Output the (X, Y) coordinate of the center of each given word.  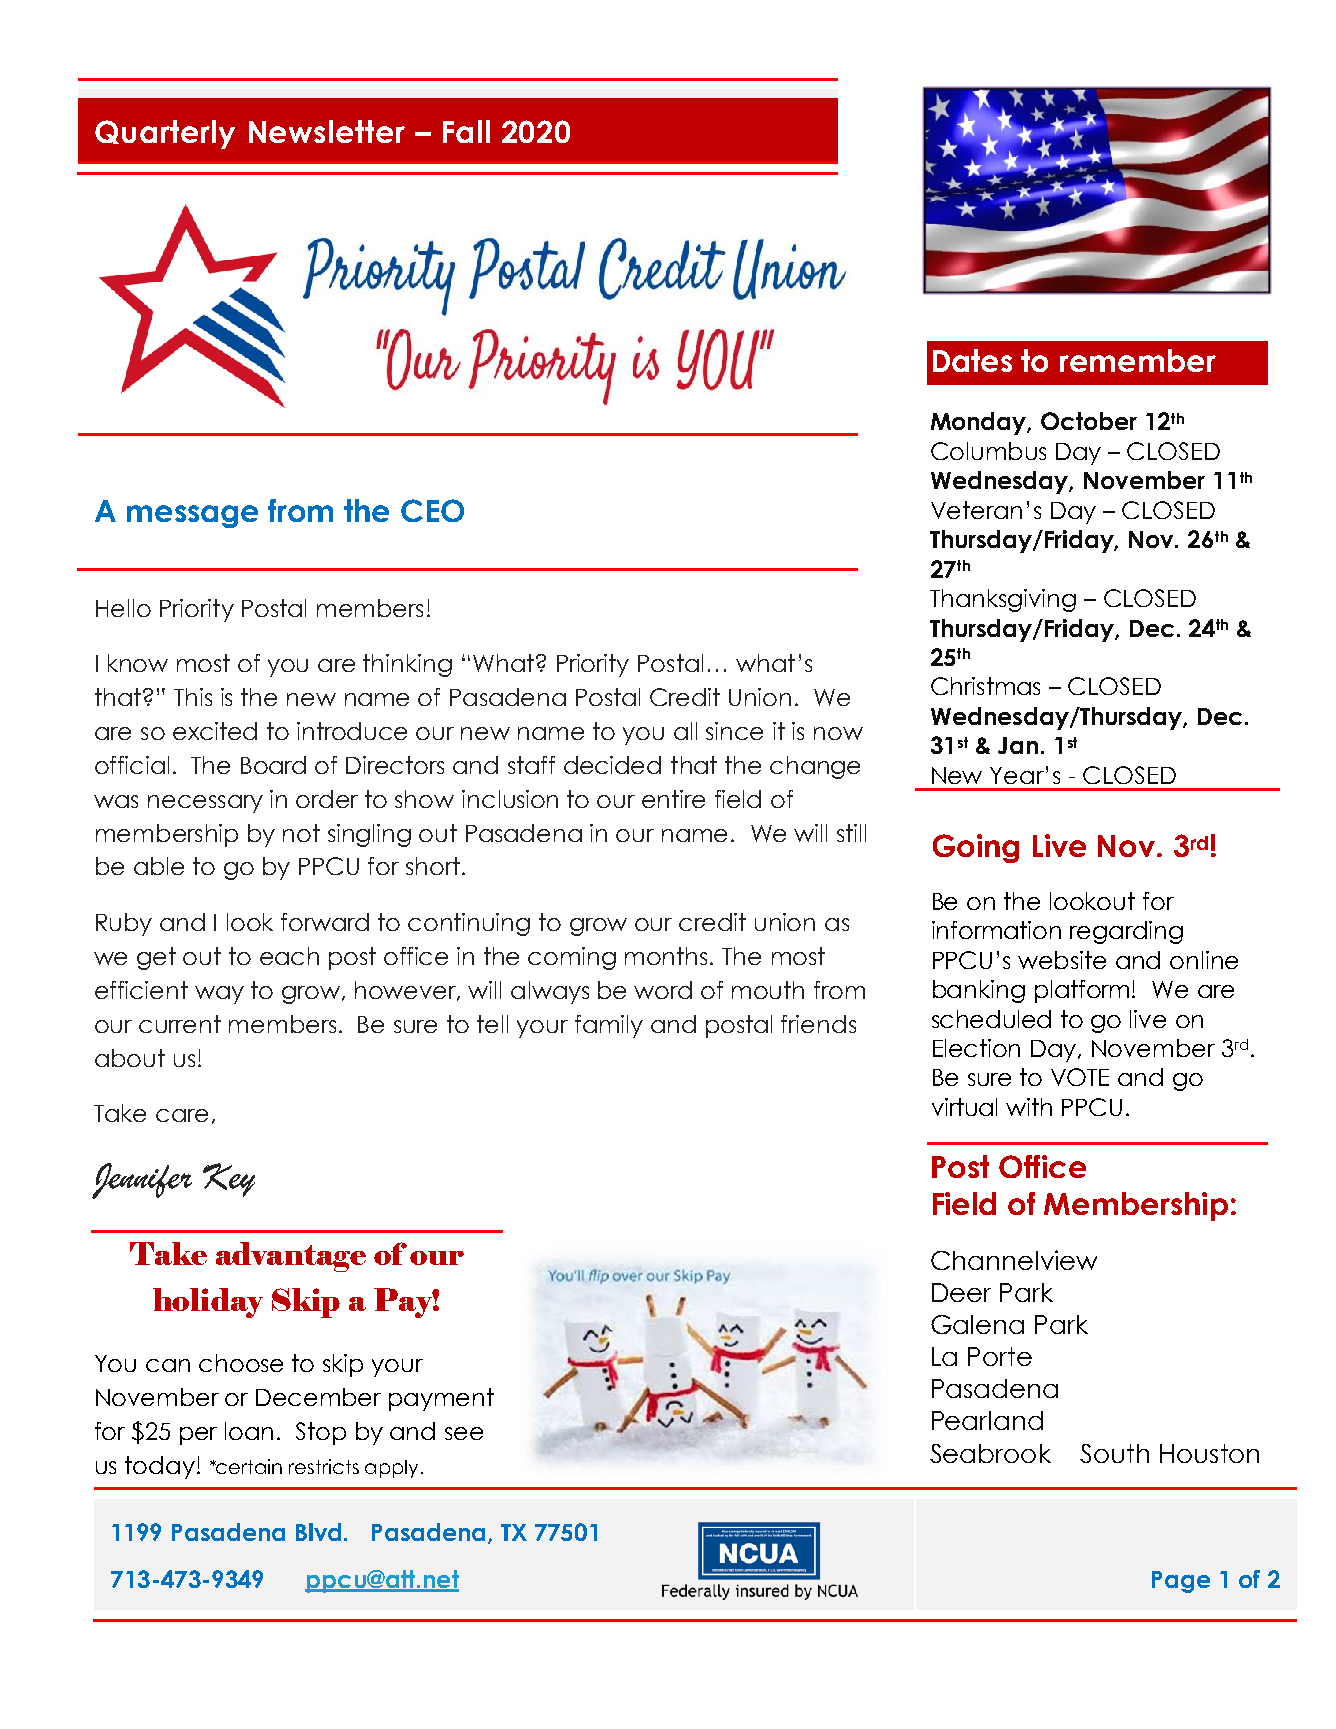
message (192, 516)
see (464, 1433)
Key (229, 1180)
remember (1138, 360)
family (609, 1026)
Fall (466, 131)
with (1029, 1107)
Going (976, 848)
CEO (432, 510)
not (301, 833)
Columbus (988, 451)
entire (673, 799)
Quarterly (165, 134)
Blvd (318, 1532)
